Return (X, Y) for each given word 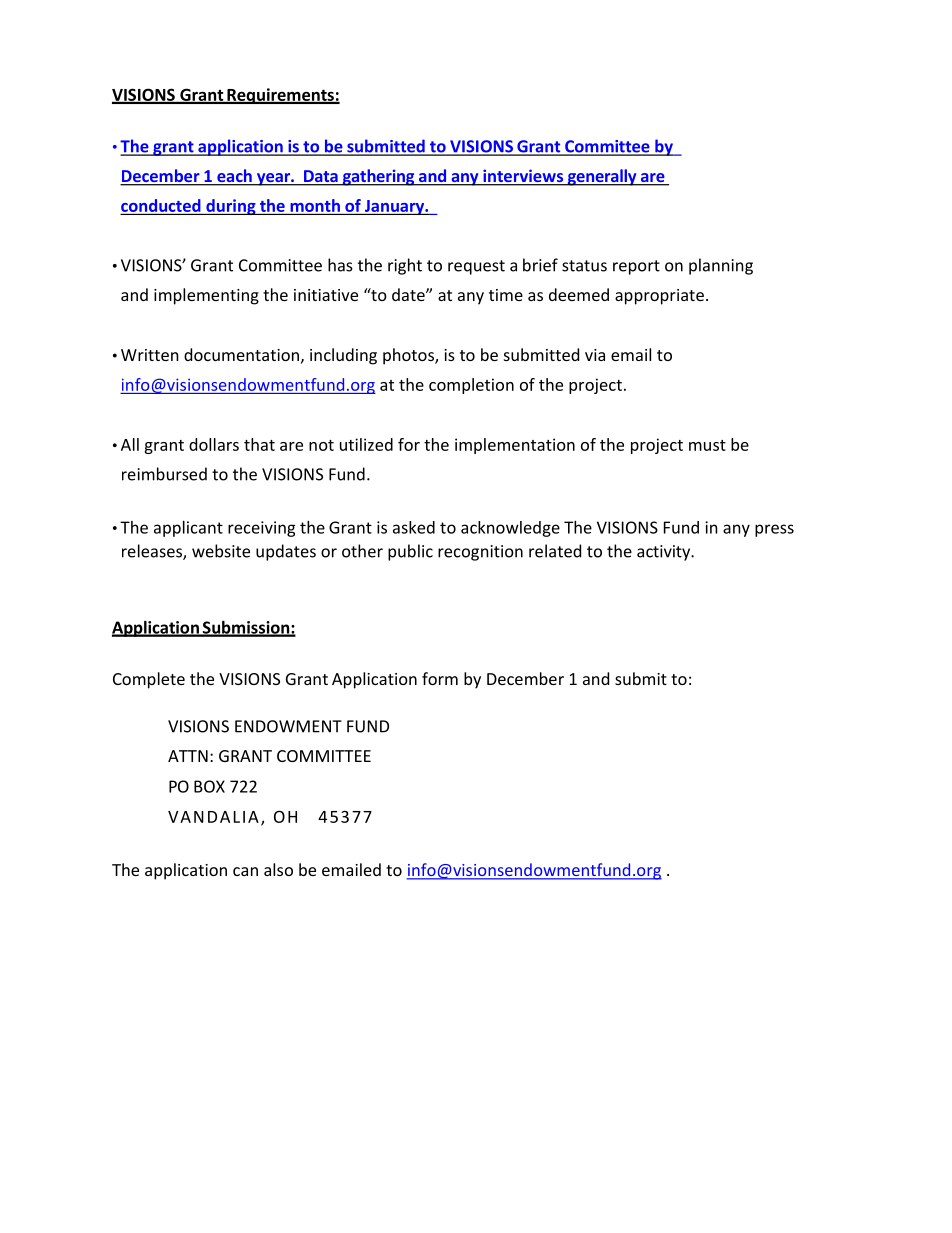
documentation (241, 354)
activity (665, 553)
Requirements (280, 96)
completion (471, 386)
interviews (523, 177)
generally (602, 177)
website (221, 551)
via (595, 355)
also (278, 869)
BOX (209, 786)
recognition (480, 553)
